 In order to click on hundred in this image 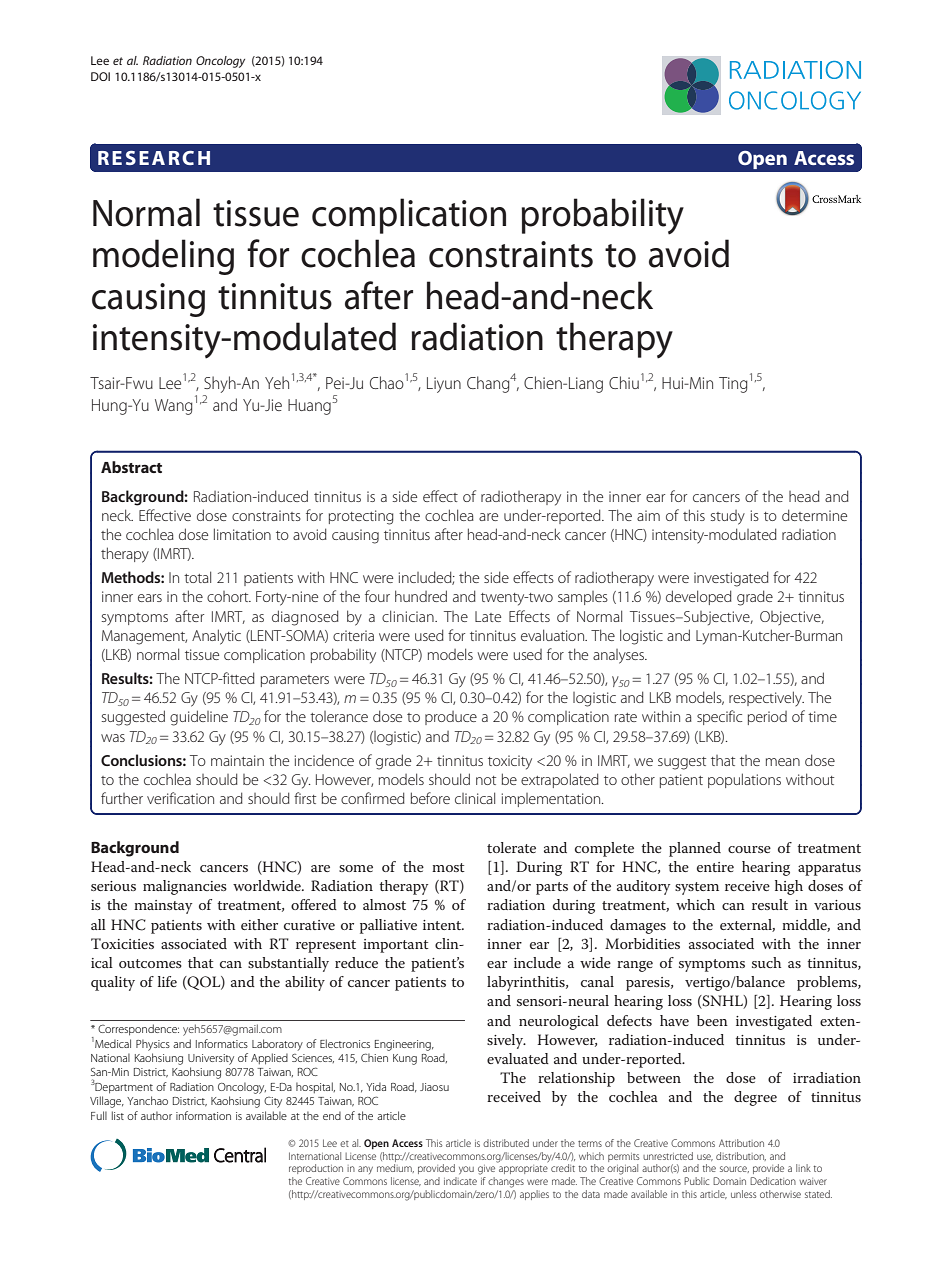, I will do `click(421, 596)`.
